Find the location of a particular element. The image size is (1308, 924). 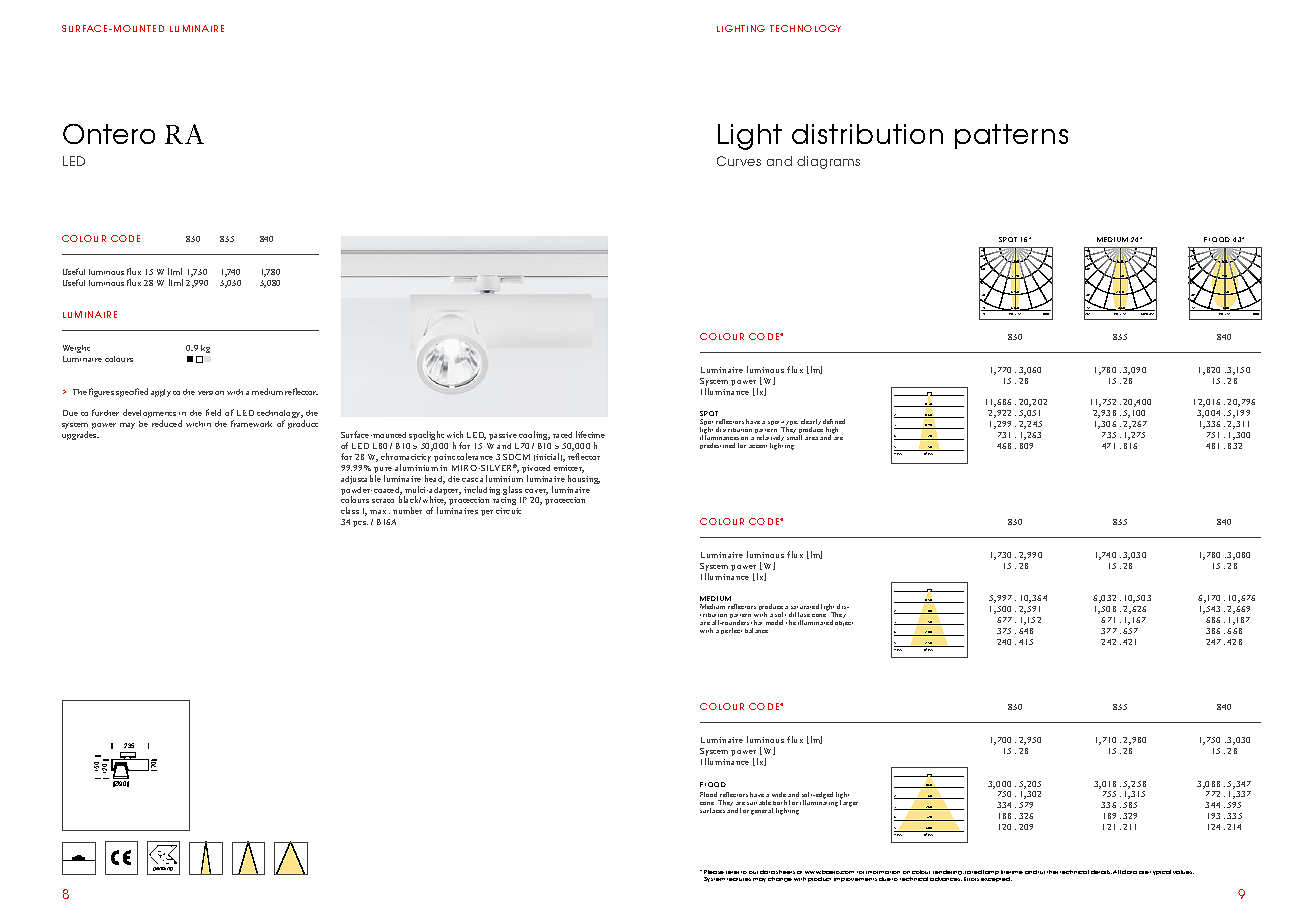

class is located at coordinates (350, 510).
